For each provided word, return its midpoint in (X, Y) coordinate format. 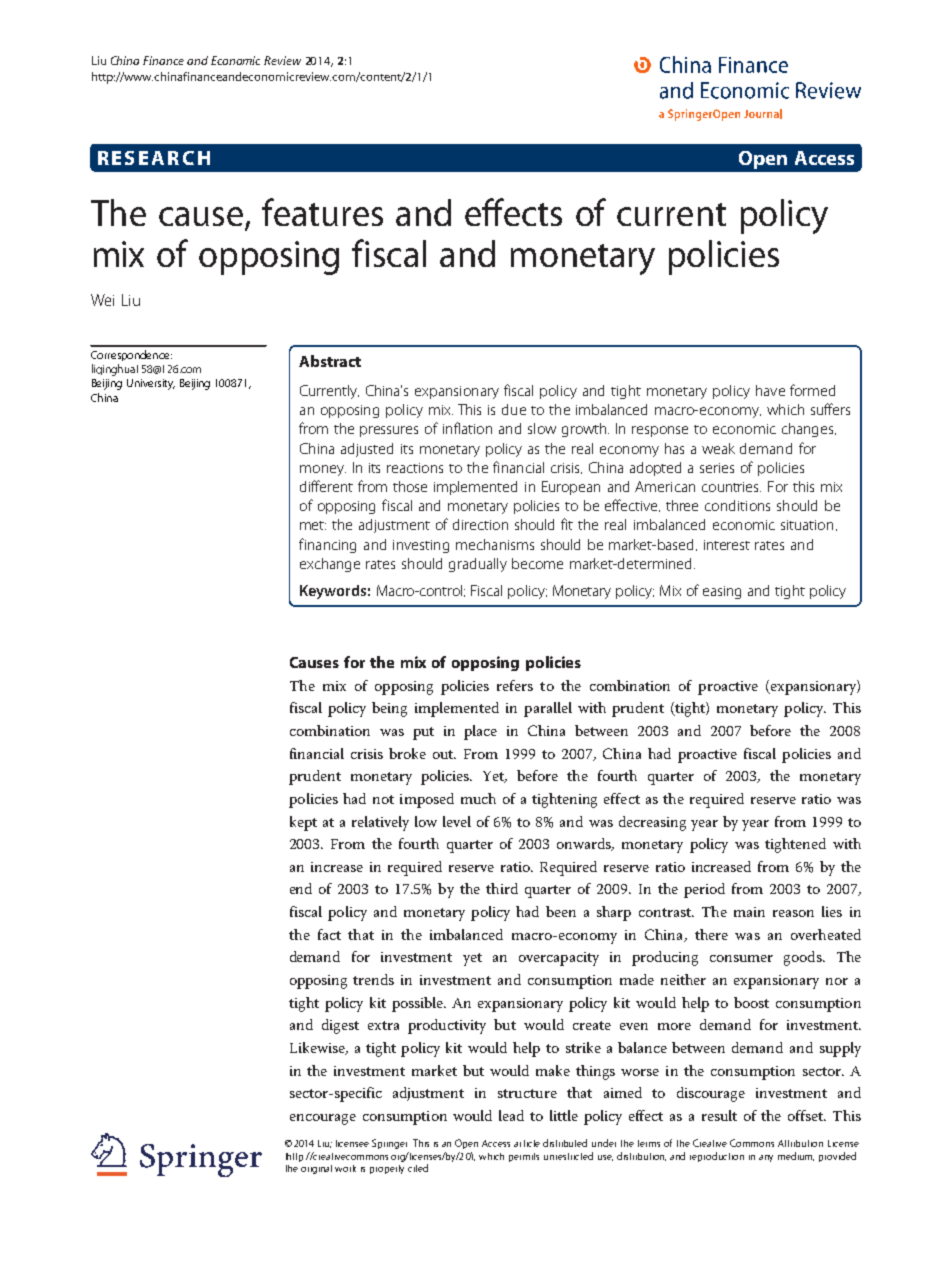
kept (303, 823)
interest (727, 545)
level (457, 821)
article (527, 1143)
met (313, 525)
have (770, 390)
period (704, 890)
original (316, 1169)
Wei (102, 300)
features (322, 212)
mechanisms (495, 544)
